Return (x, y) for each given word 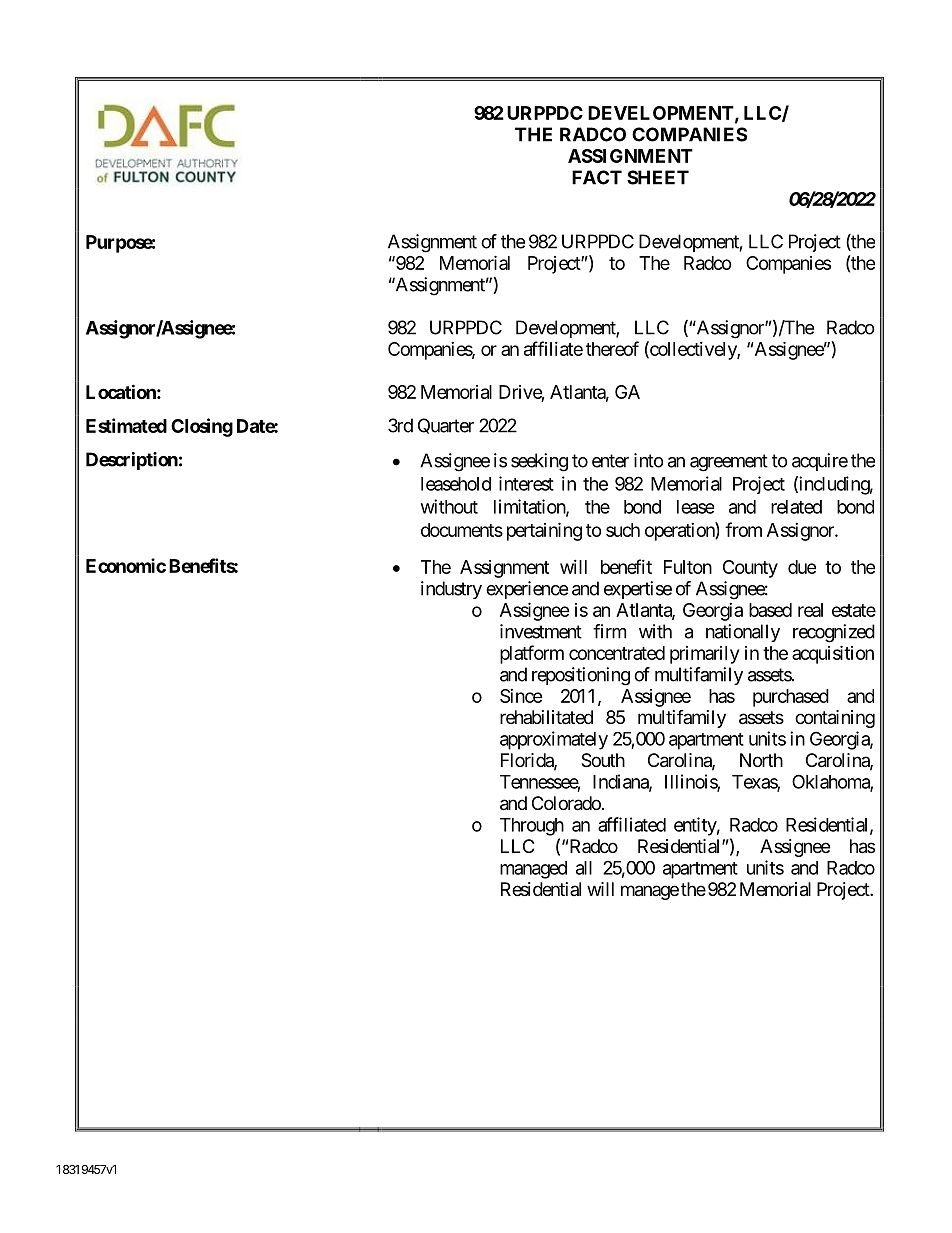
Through (532, 827)
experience (527, 590)
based (770, 610)
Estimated (126, 425)
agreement (729, 463)
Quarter (446, 426)
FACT (597, 177)
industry (451, 590)
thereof (612, 348)
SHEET (658, 177)
